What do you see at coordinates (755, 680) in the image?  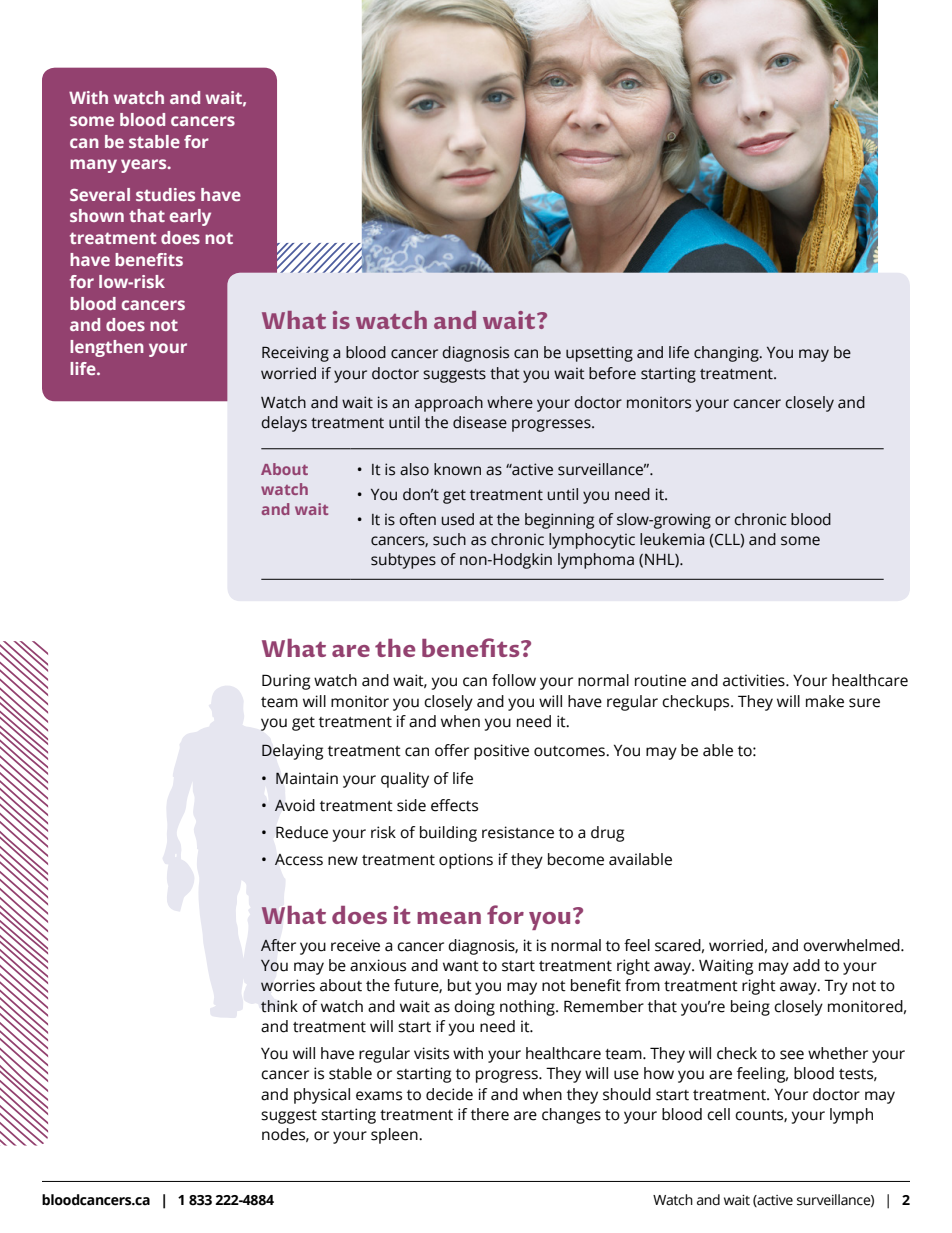 I see `activities` at bounding box center [755, 680].
